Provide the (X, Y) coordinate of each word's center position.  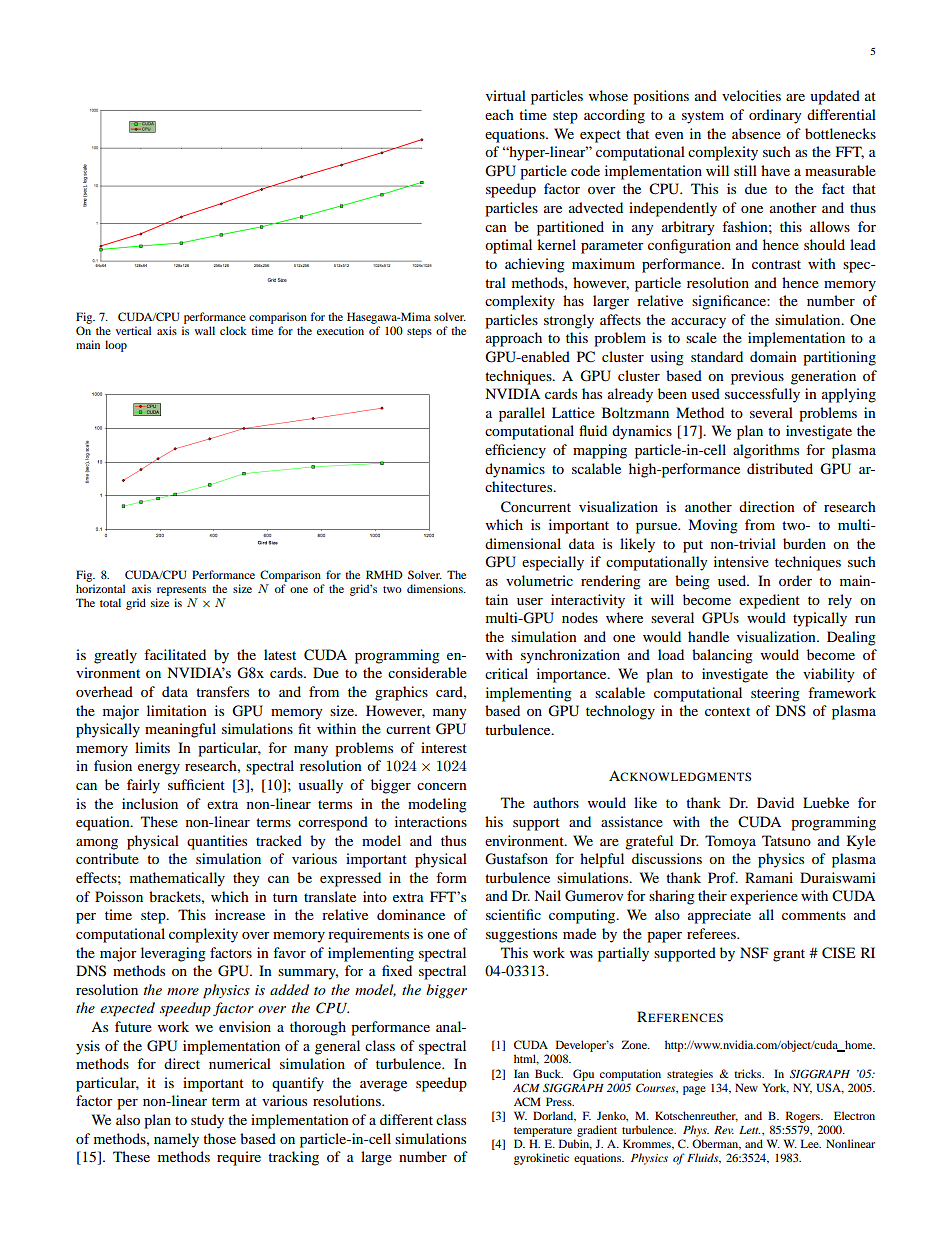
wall (205, 330)
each (499, 114)
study (207, 1121)
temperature (543, 1132)
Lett (749, 1130)
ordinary (775, 116)
